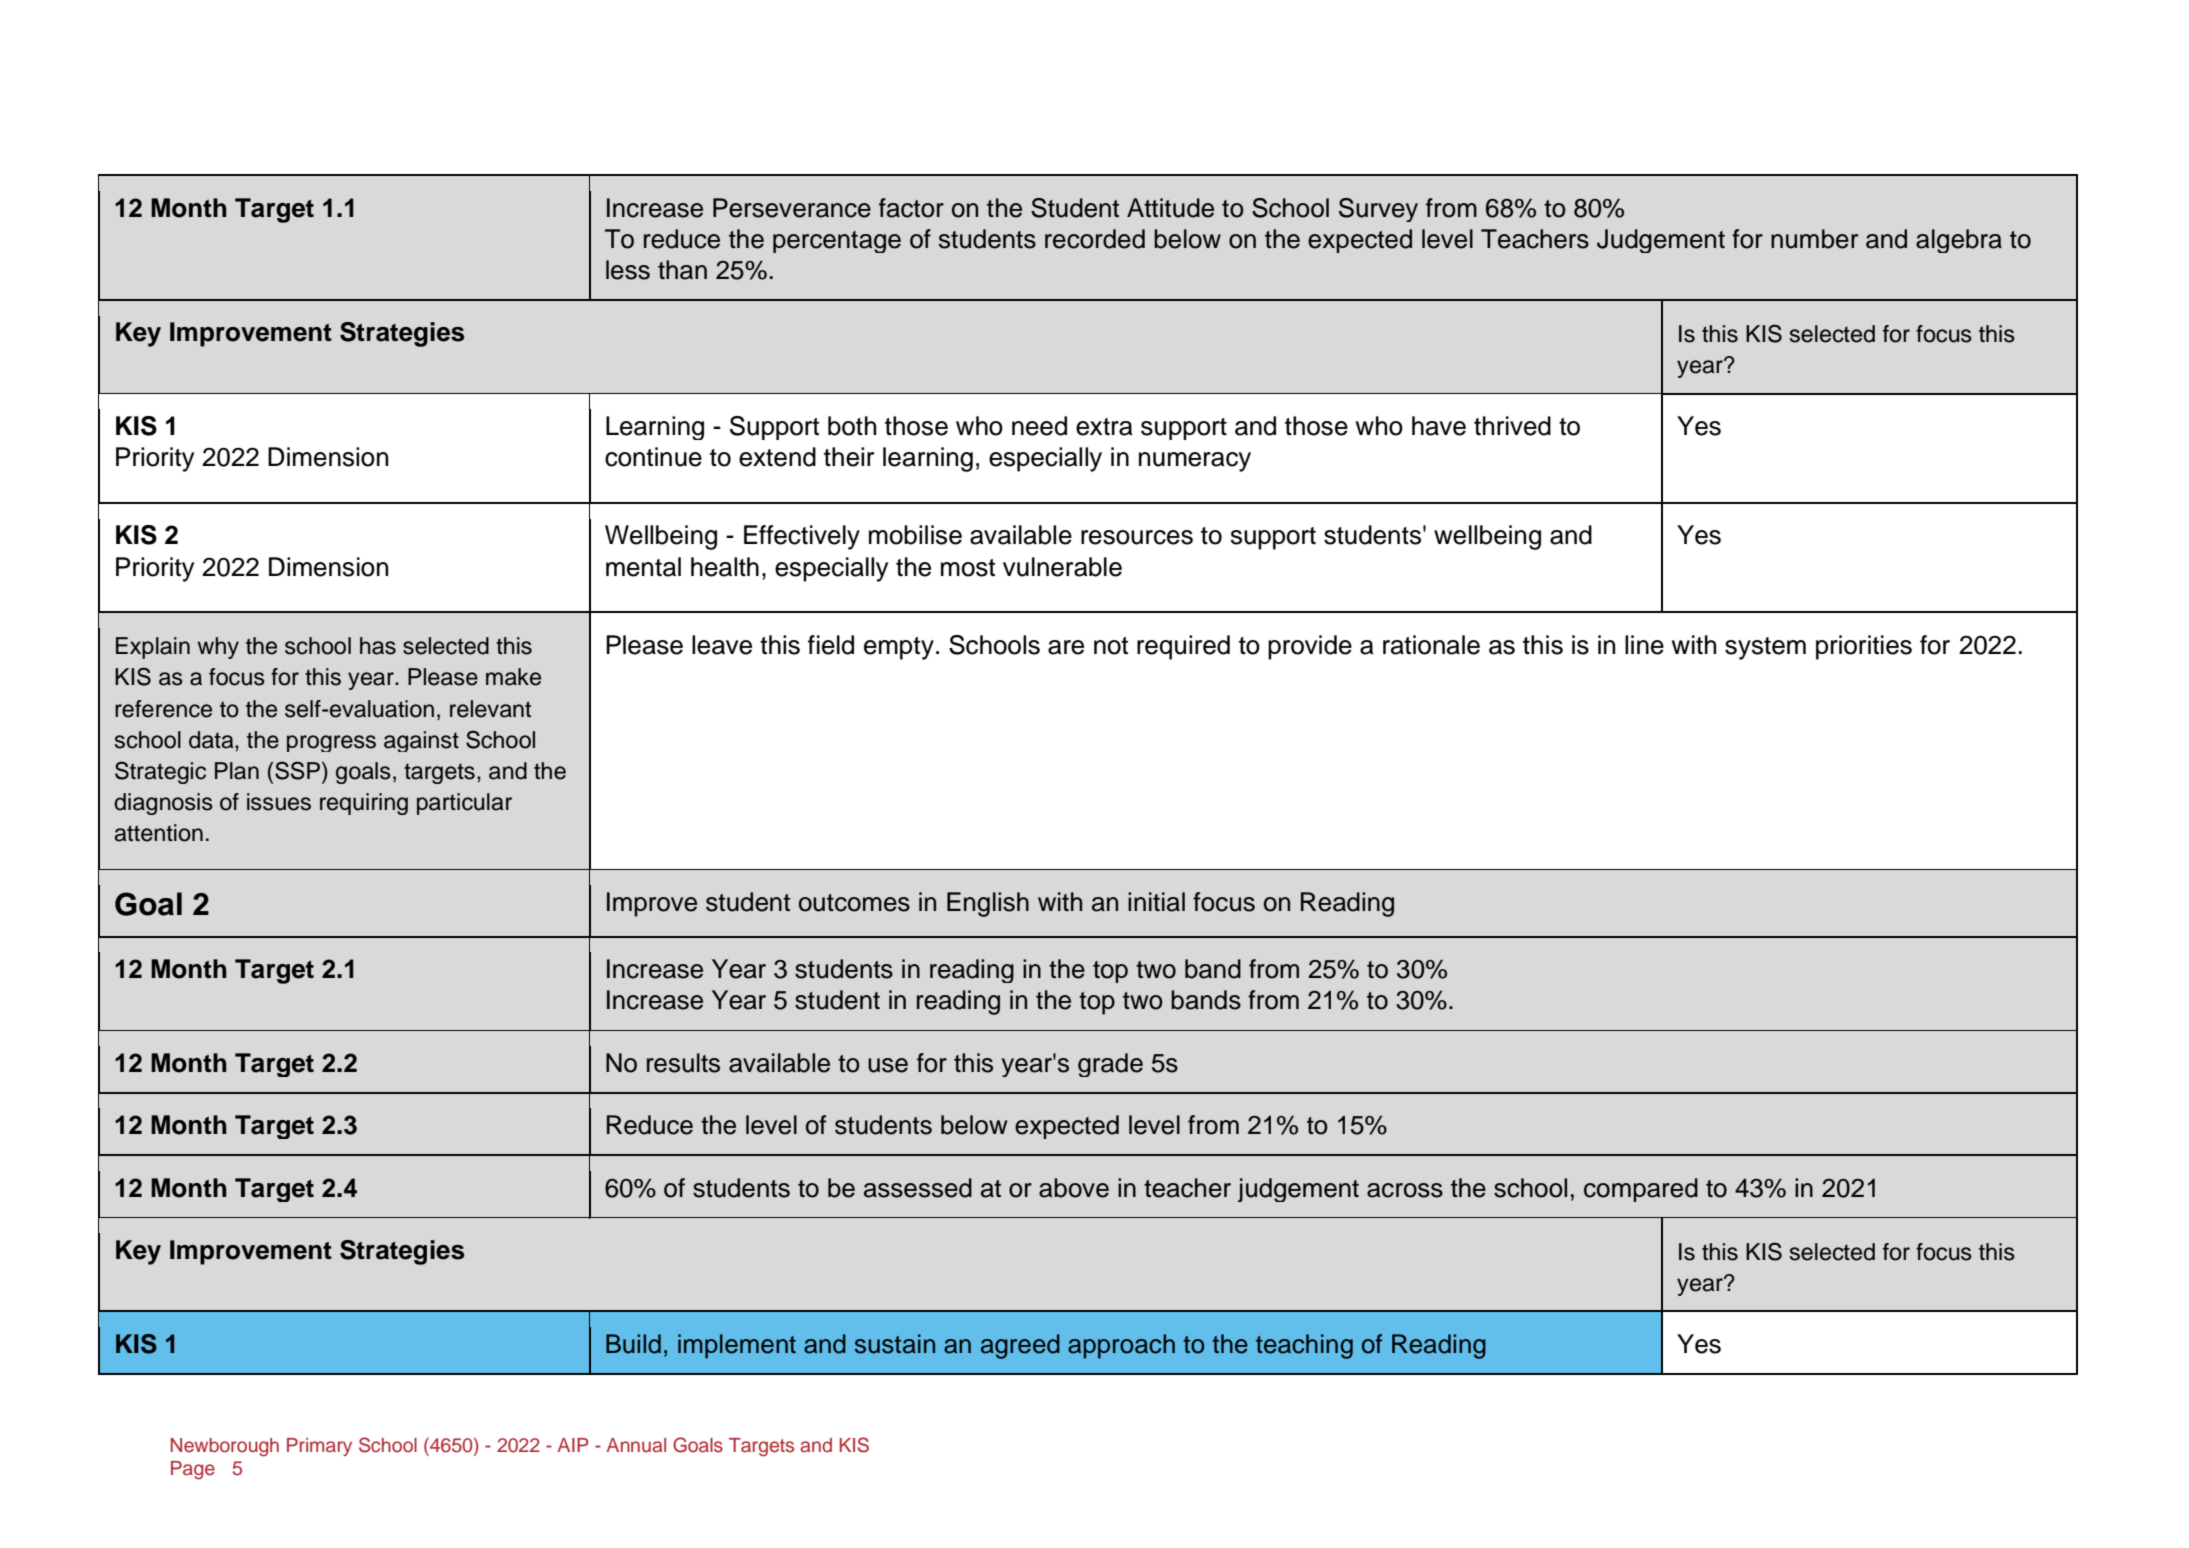 The image size is (2189, 1548). I want to click on recorded, so click(1095, 239).
